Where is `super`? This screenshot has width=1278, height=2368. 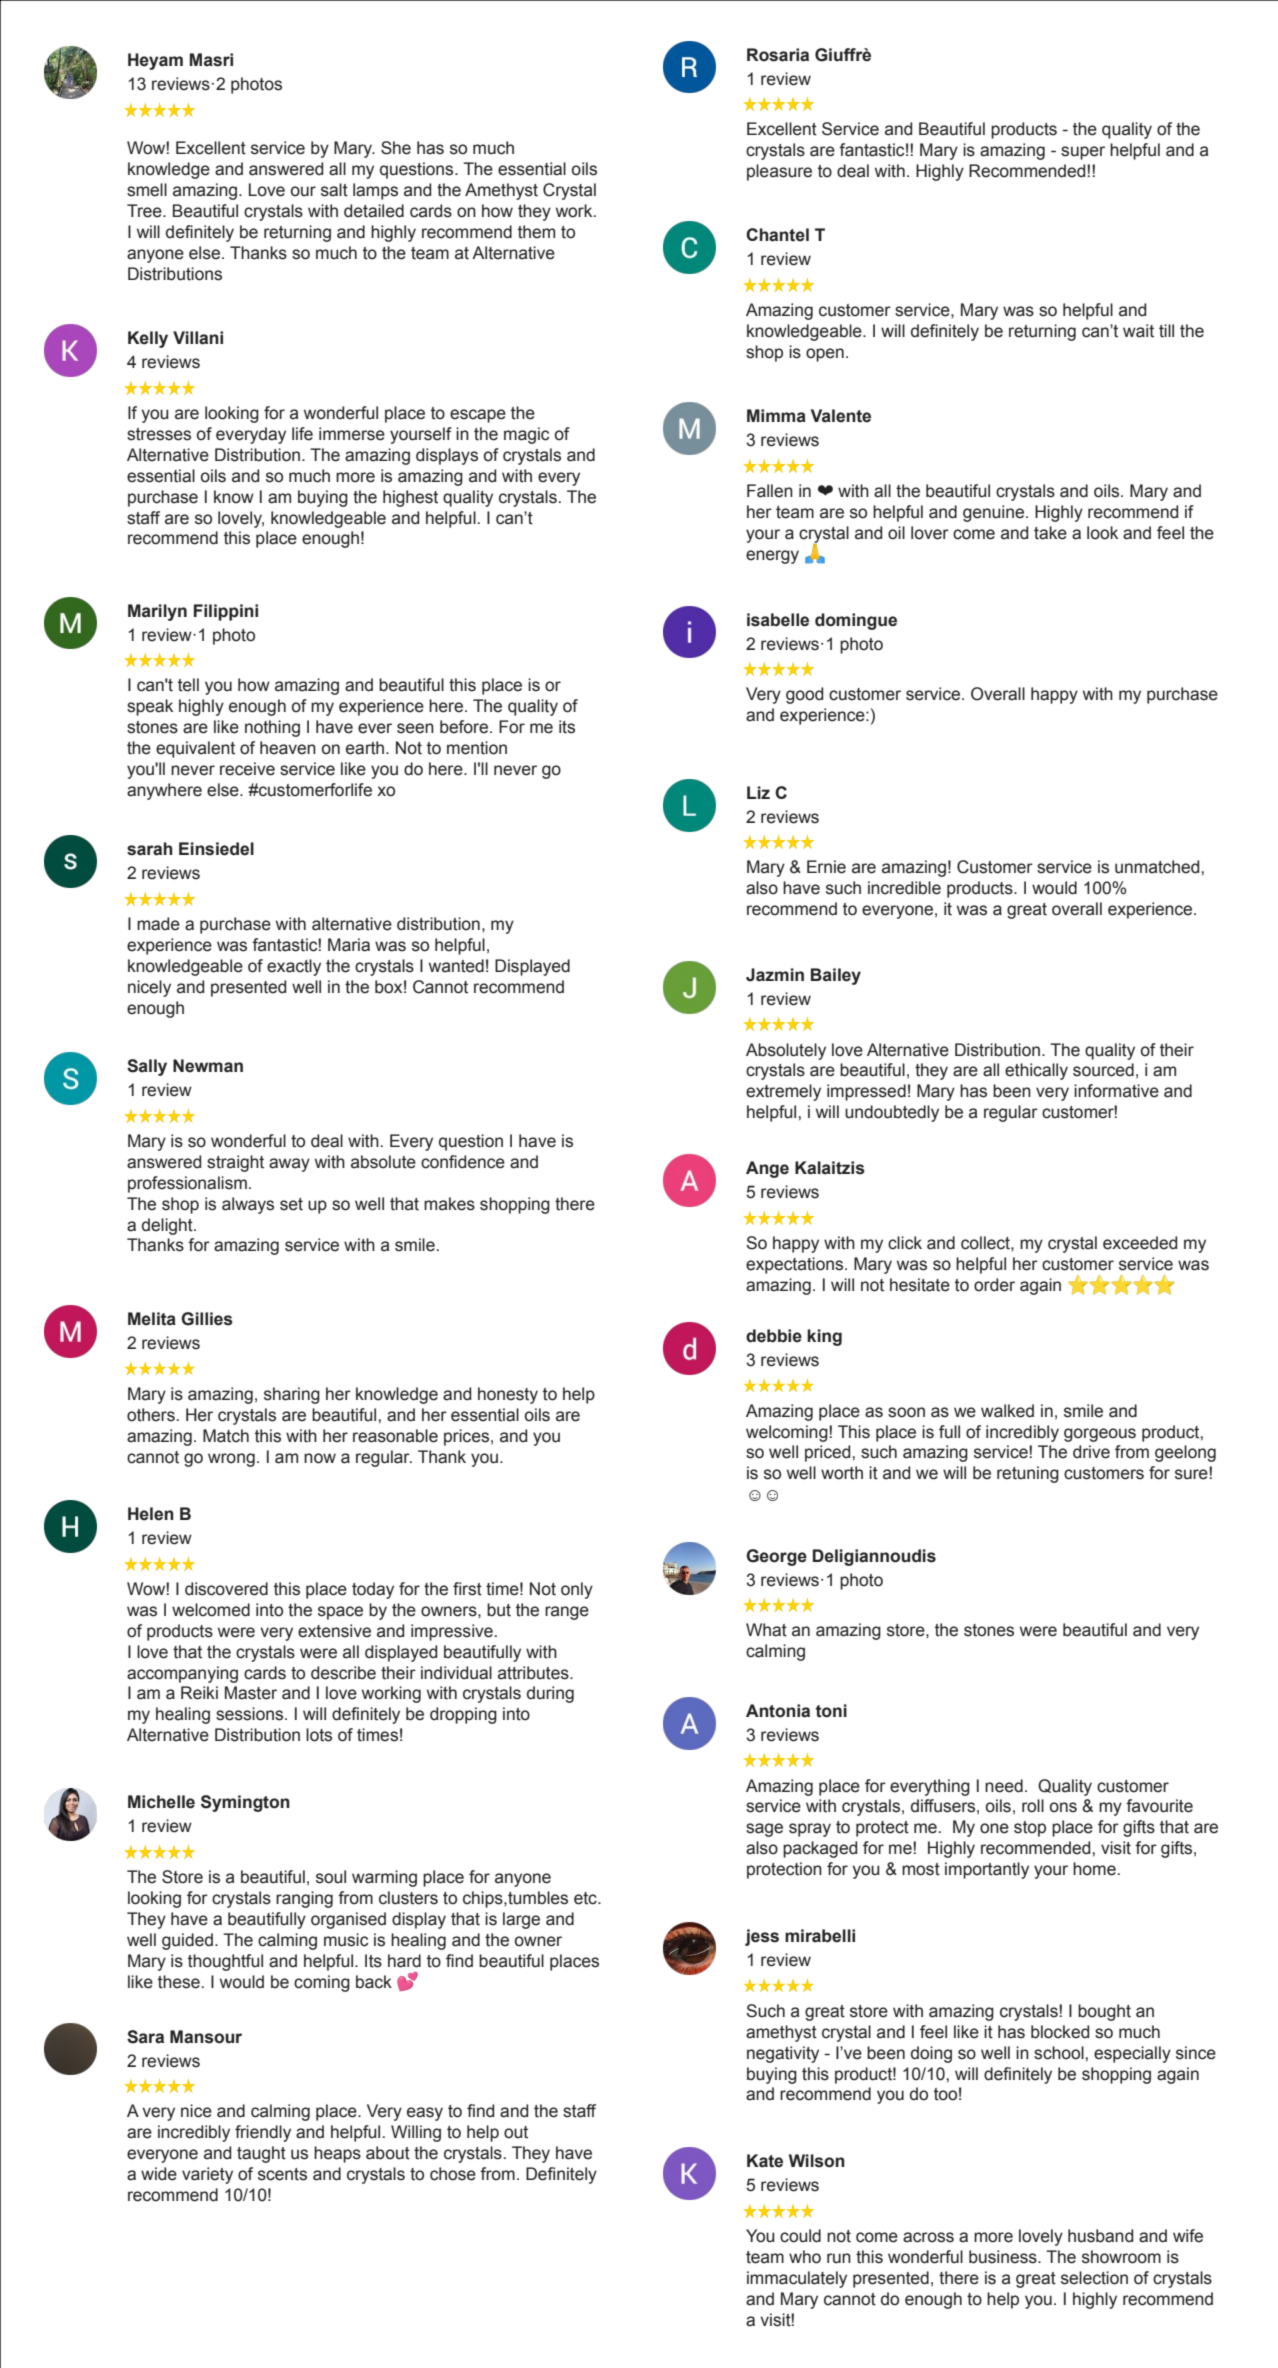
super is located at coordinates (1083, 153).
